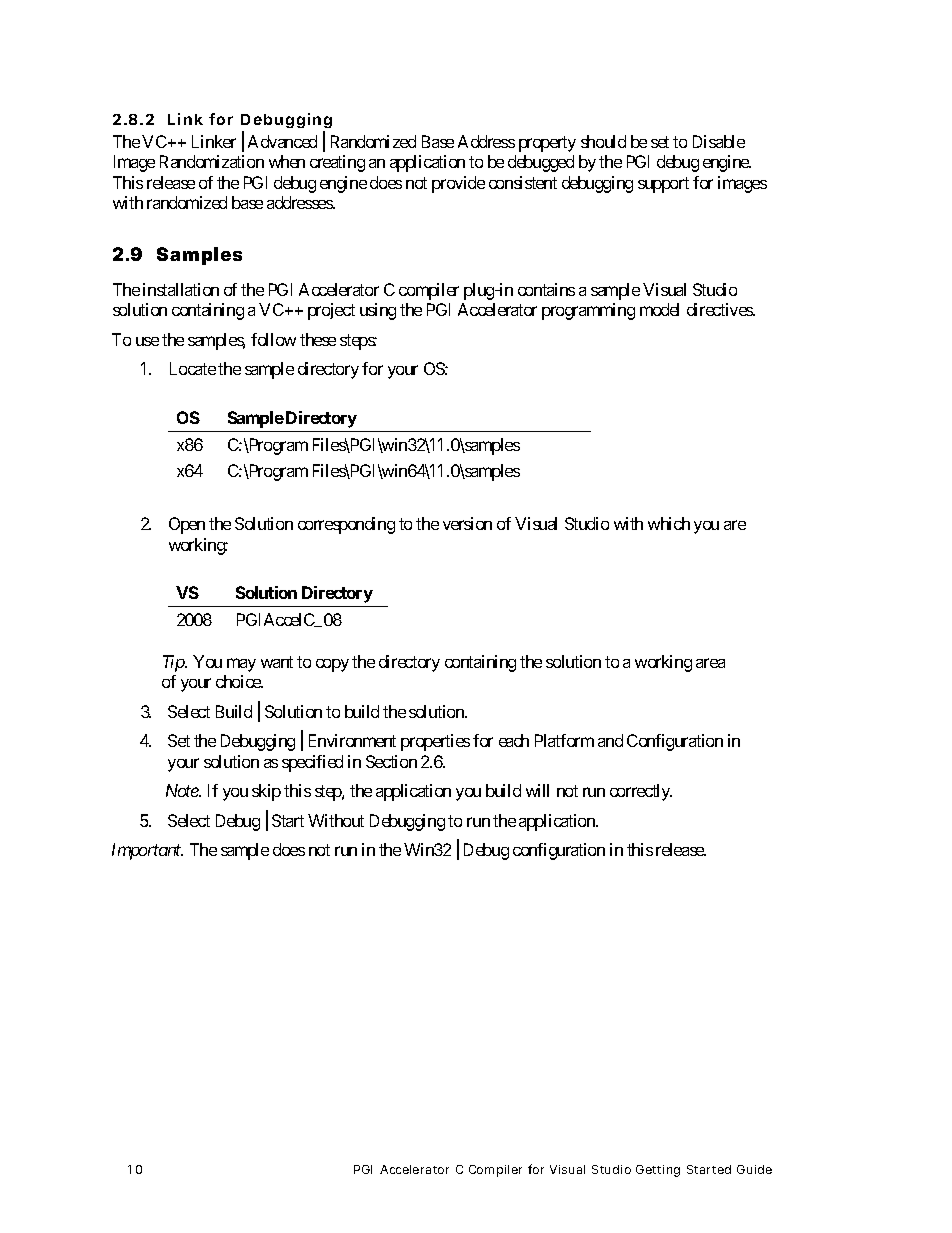  Describe the element at coordinates (147, 851) in the document. I see `Important` at that location.
